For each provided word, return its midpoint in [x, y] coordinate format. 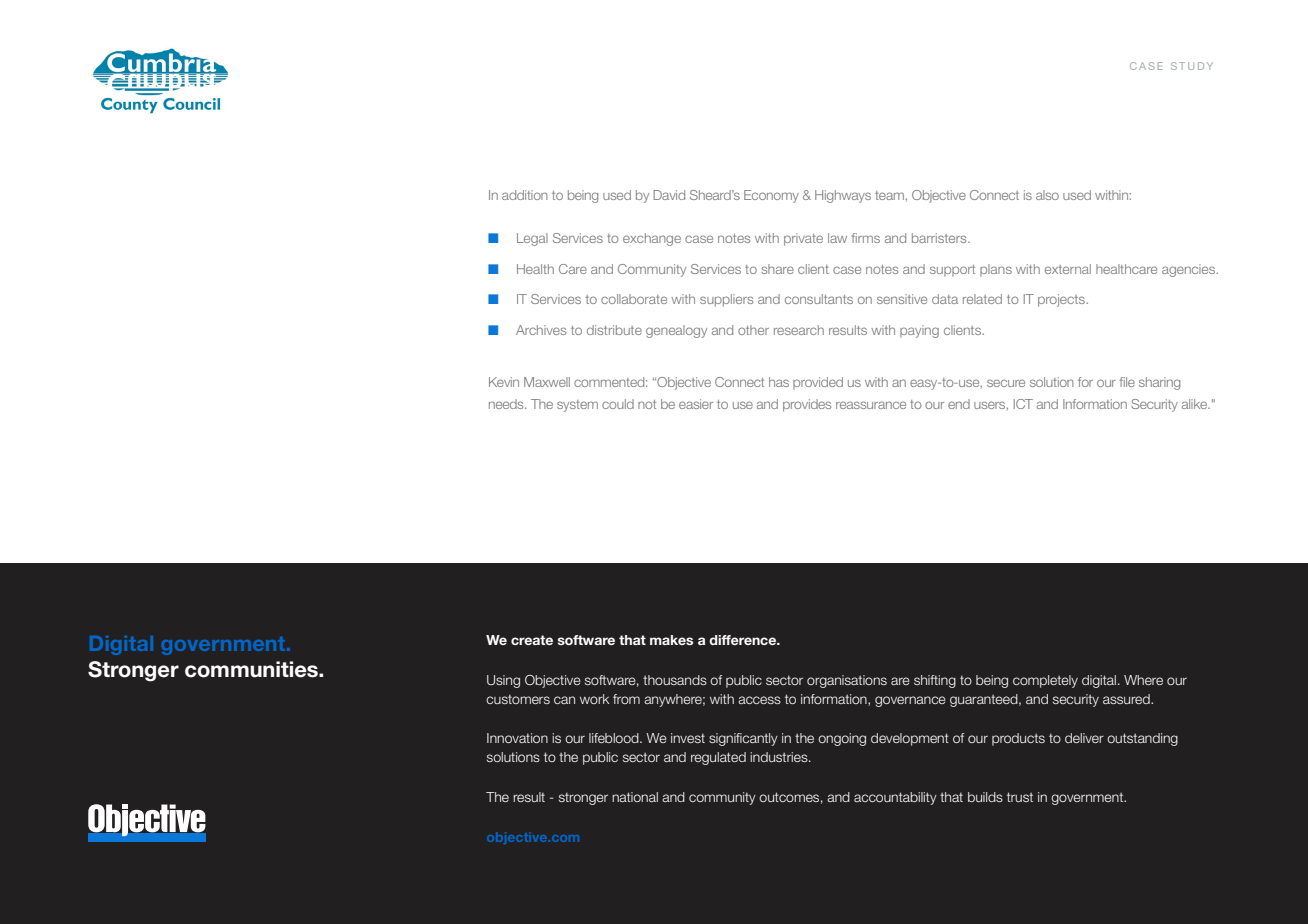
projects [1061, 300]
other [753, 330]
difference [744, 640]
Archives [541, 330]
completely [1045, 681]
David [669, 195]
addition [525, 195]
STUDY [1192, 66]
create [532, 640]
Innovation [517, 738]
